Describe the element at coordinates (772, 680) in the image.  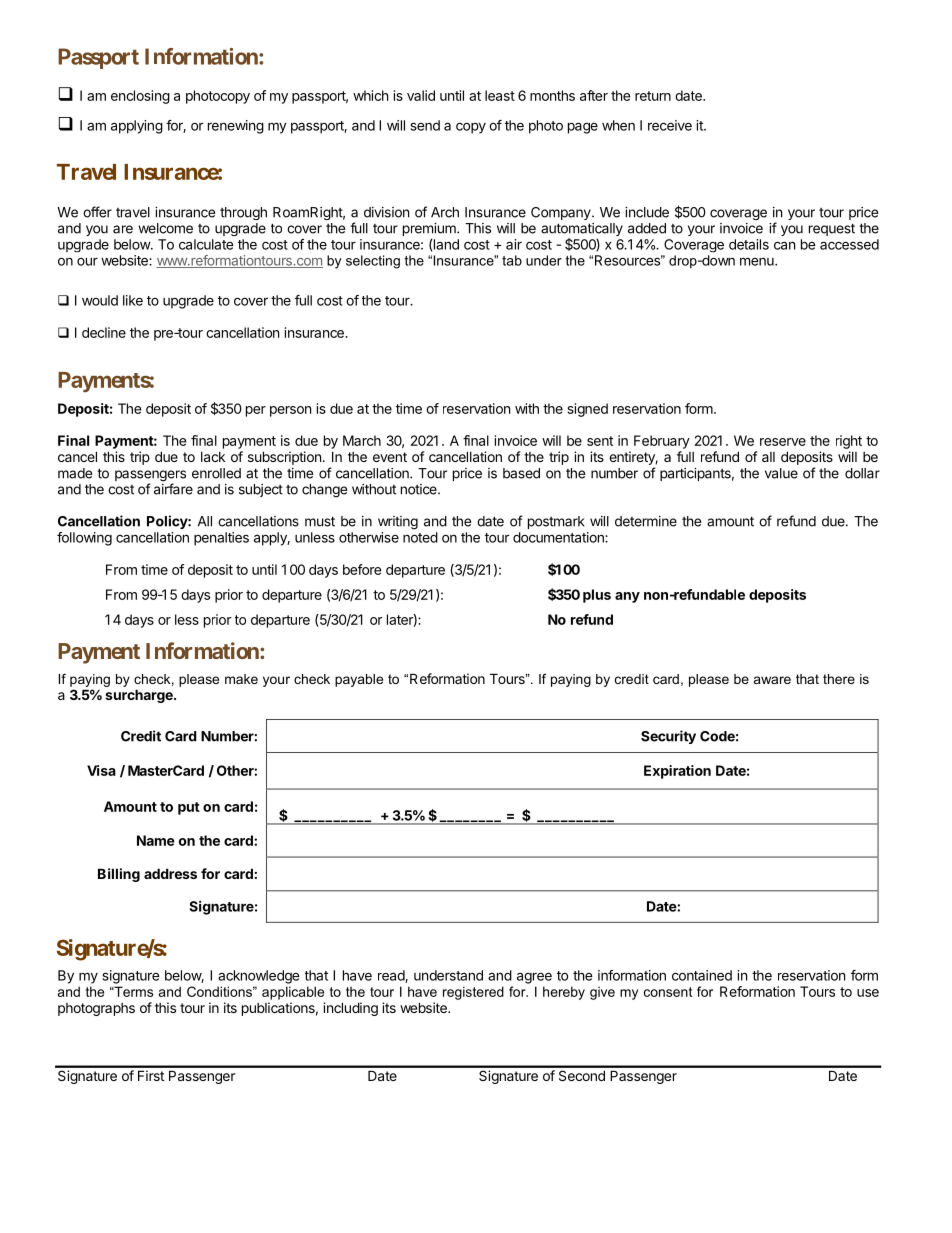
I see `aware` at that location.
